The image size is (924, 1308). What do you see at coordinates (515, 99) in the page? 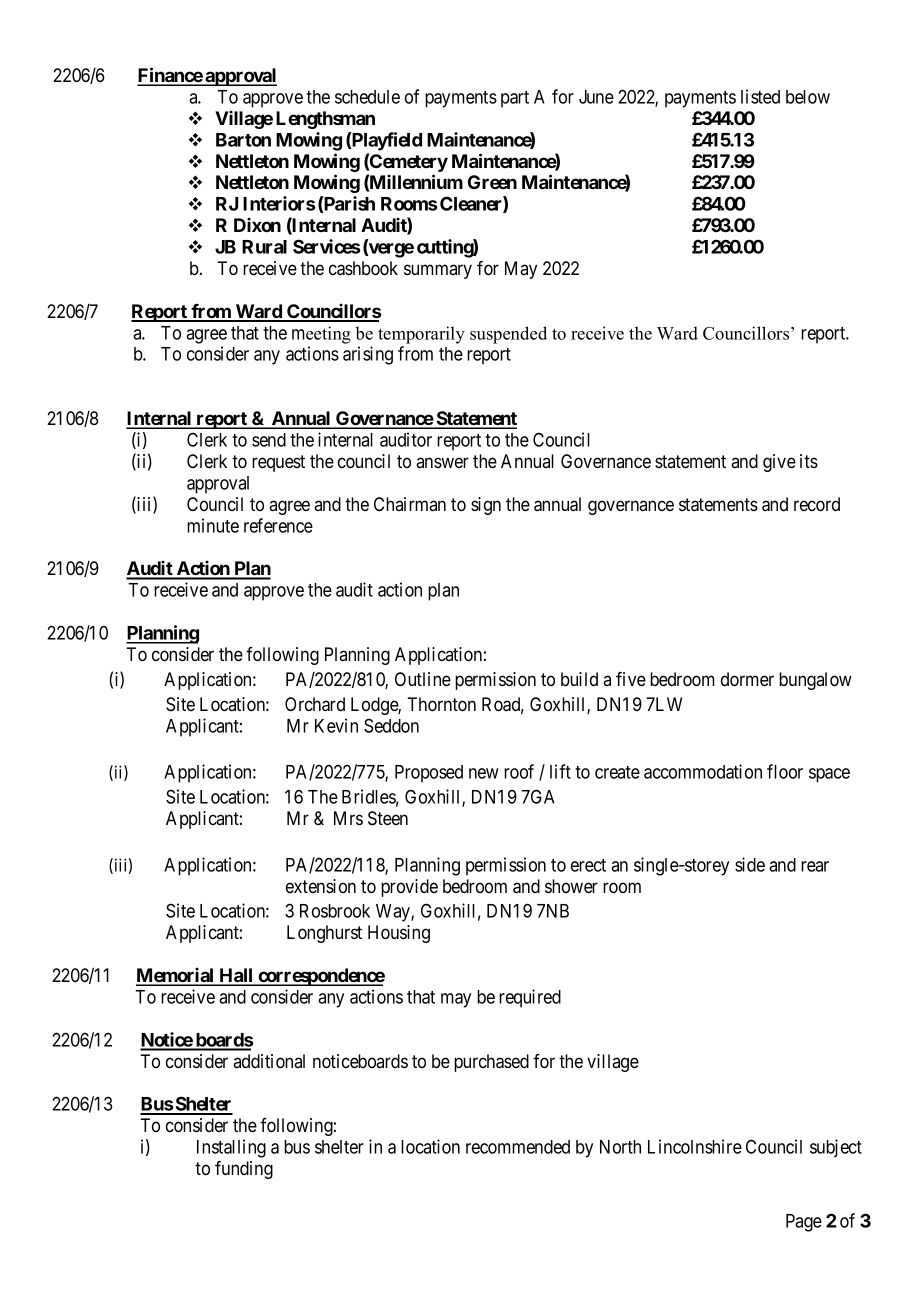
I see `part` at bounding box center [515, 99].
